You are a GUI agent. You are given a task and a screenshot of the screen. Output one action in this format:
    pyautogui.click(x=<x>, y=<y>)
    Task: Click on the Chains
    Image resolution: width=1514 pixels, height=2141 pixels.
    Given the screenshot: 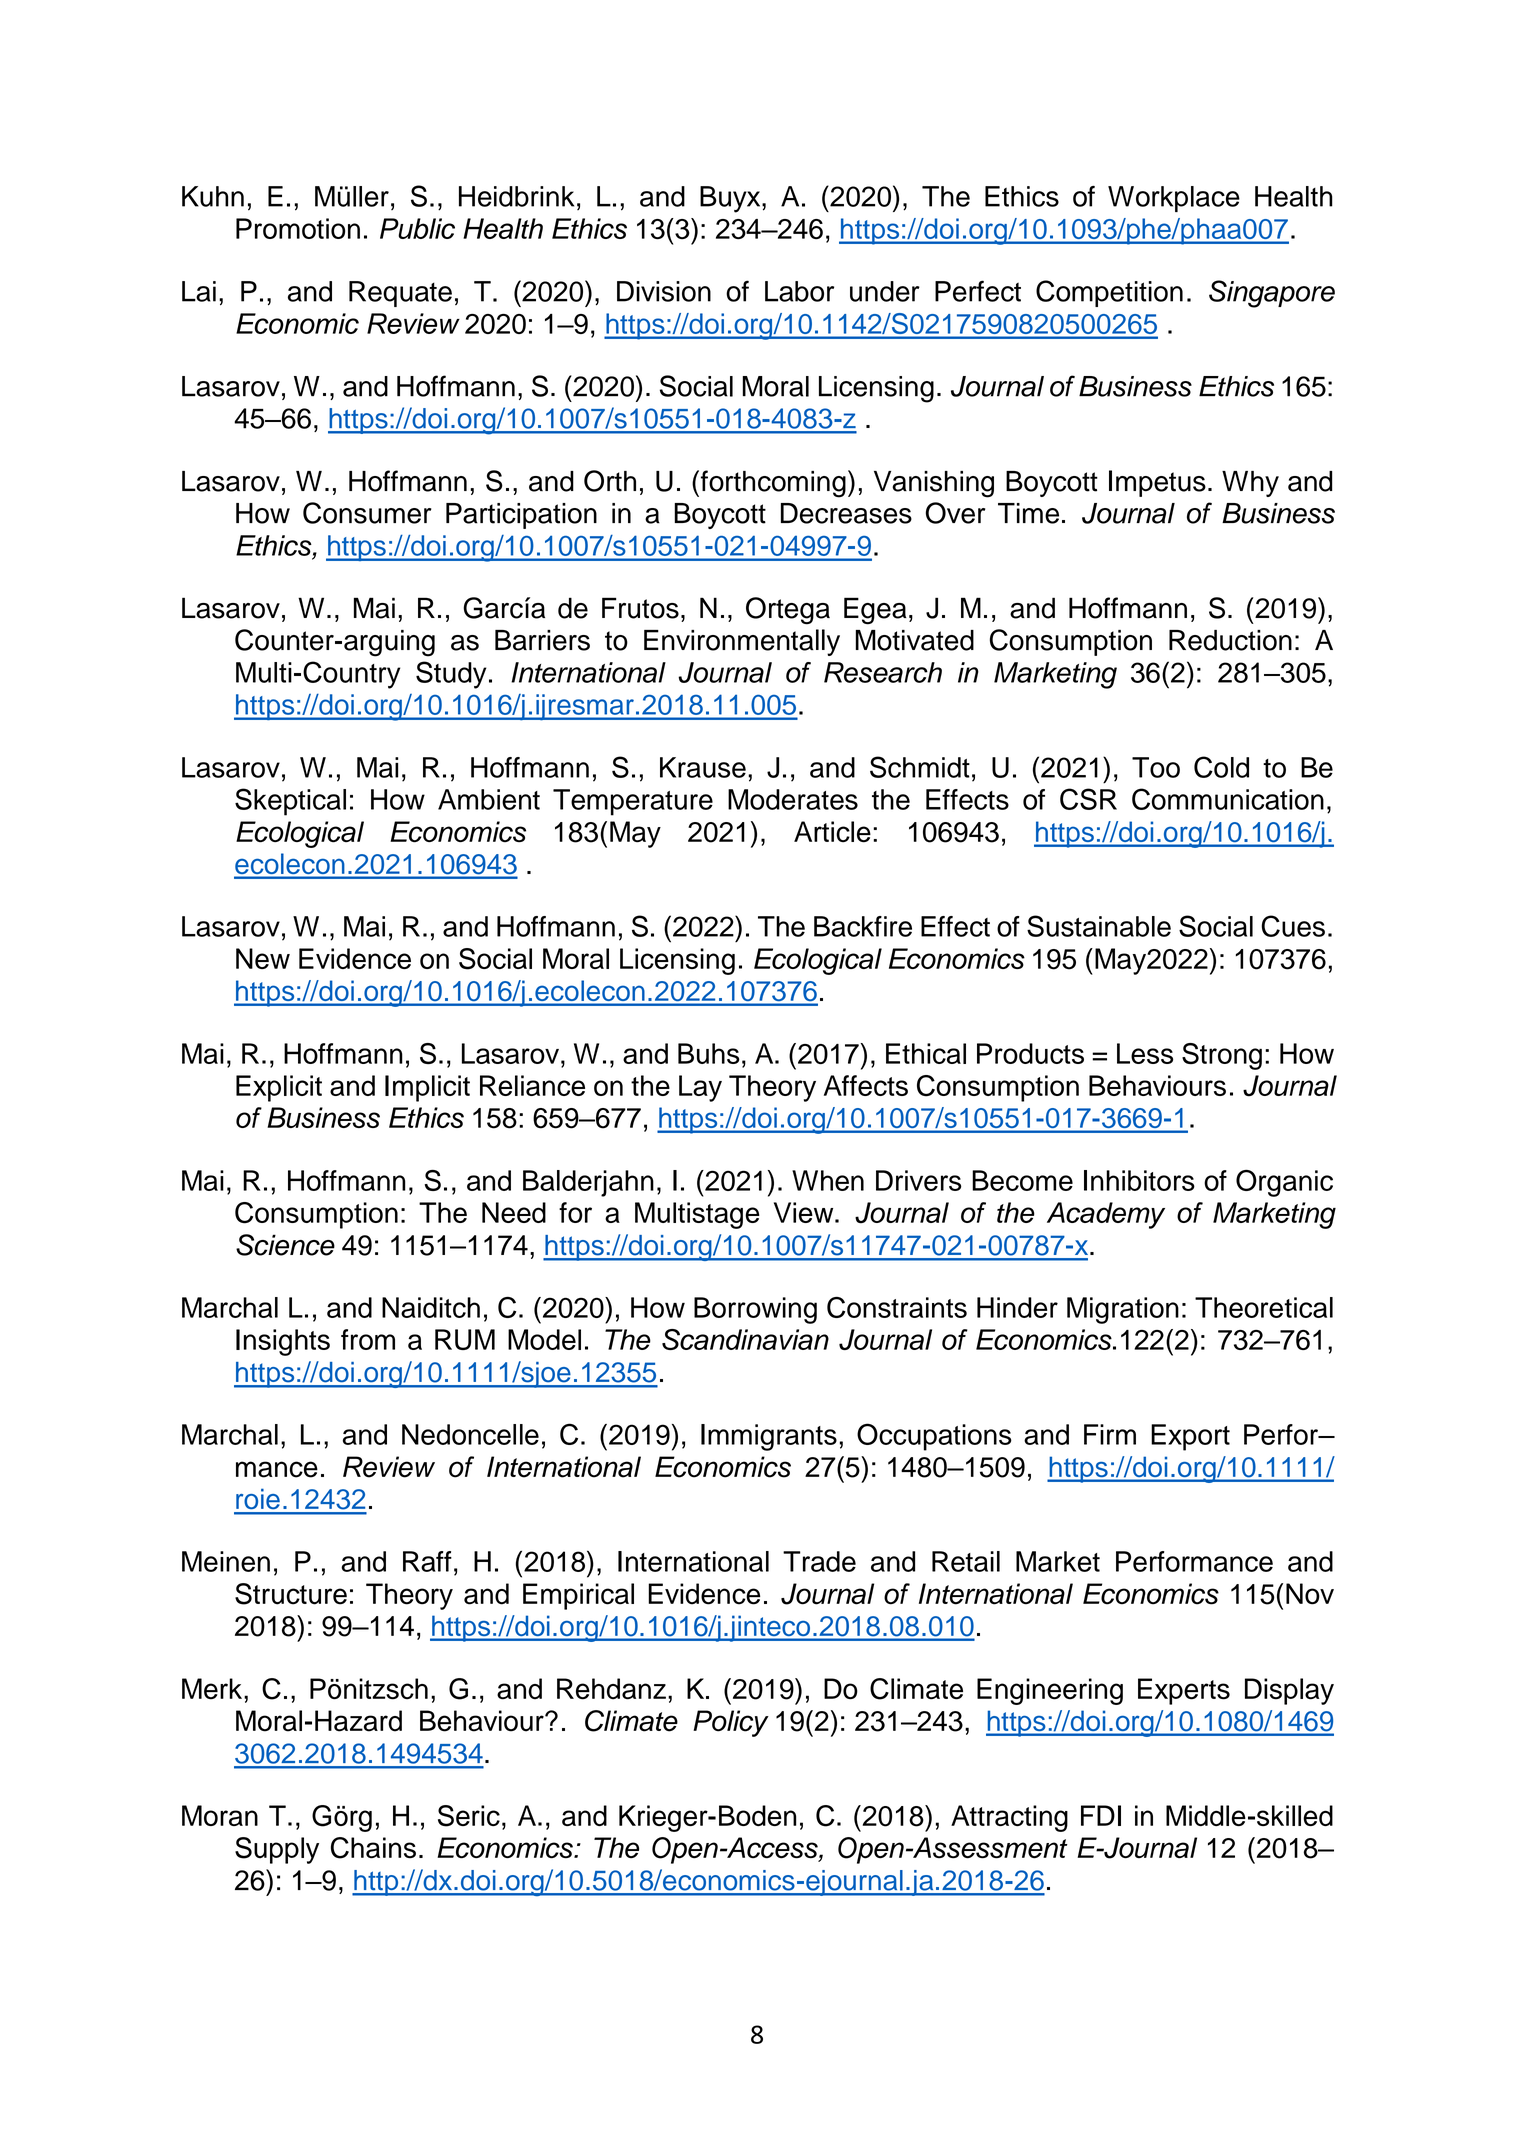 What is the action you would take?
    pyautogui.click(x=373, y=1848)
